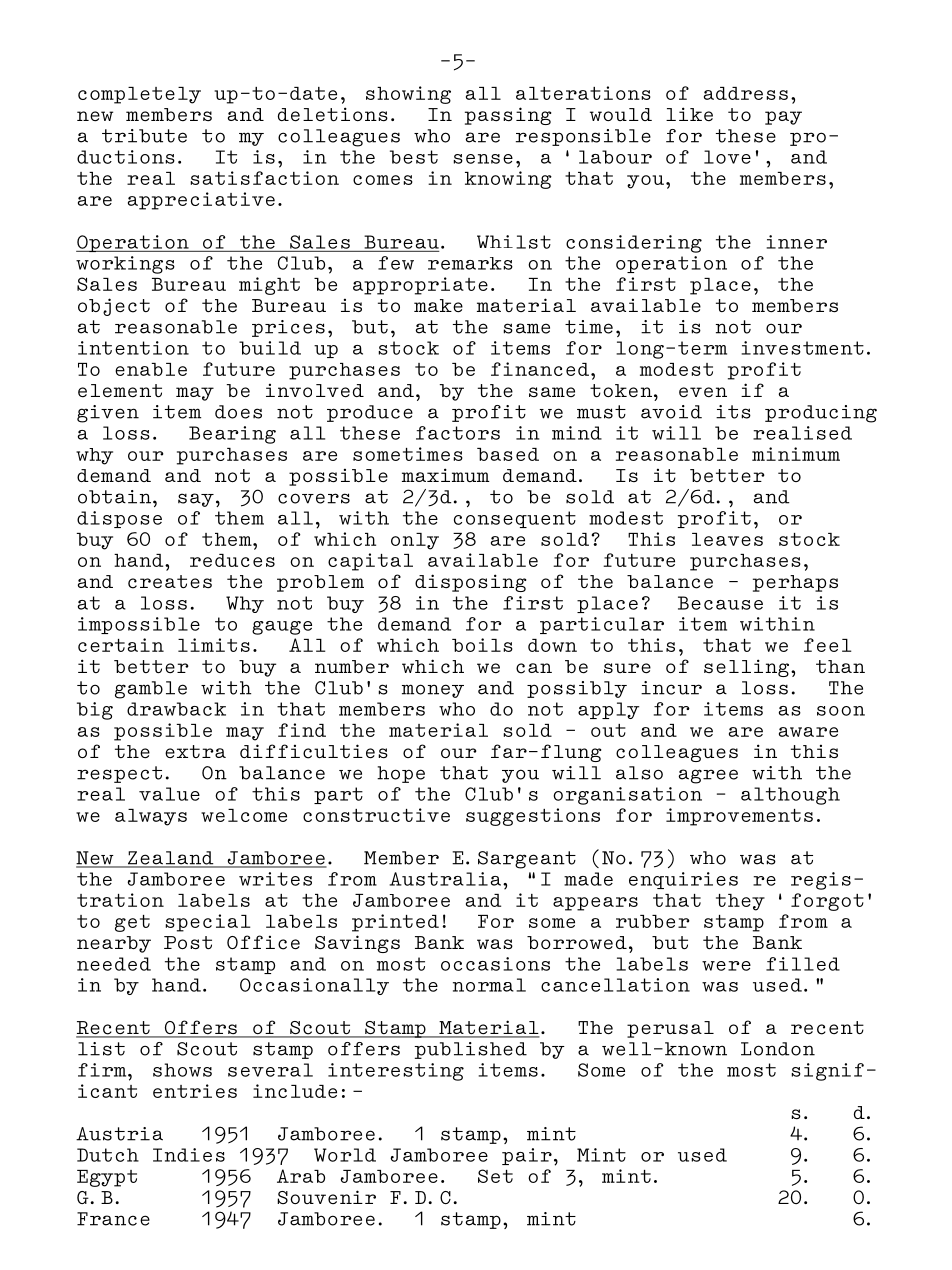 The width and height of the page is (952, 1270). I want to click on passing, so click(508, 116).
